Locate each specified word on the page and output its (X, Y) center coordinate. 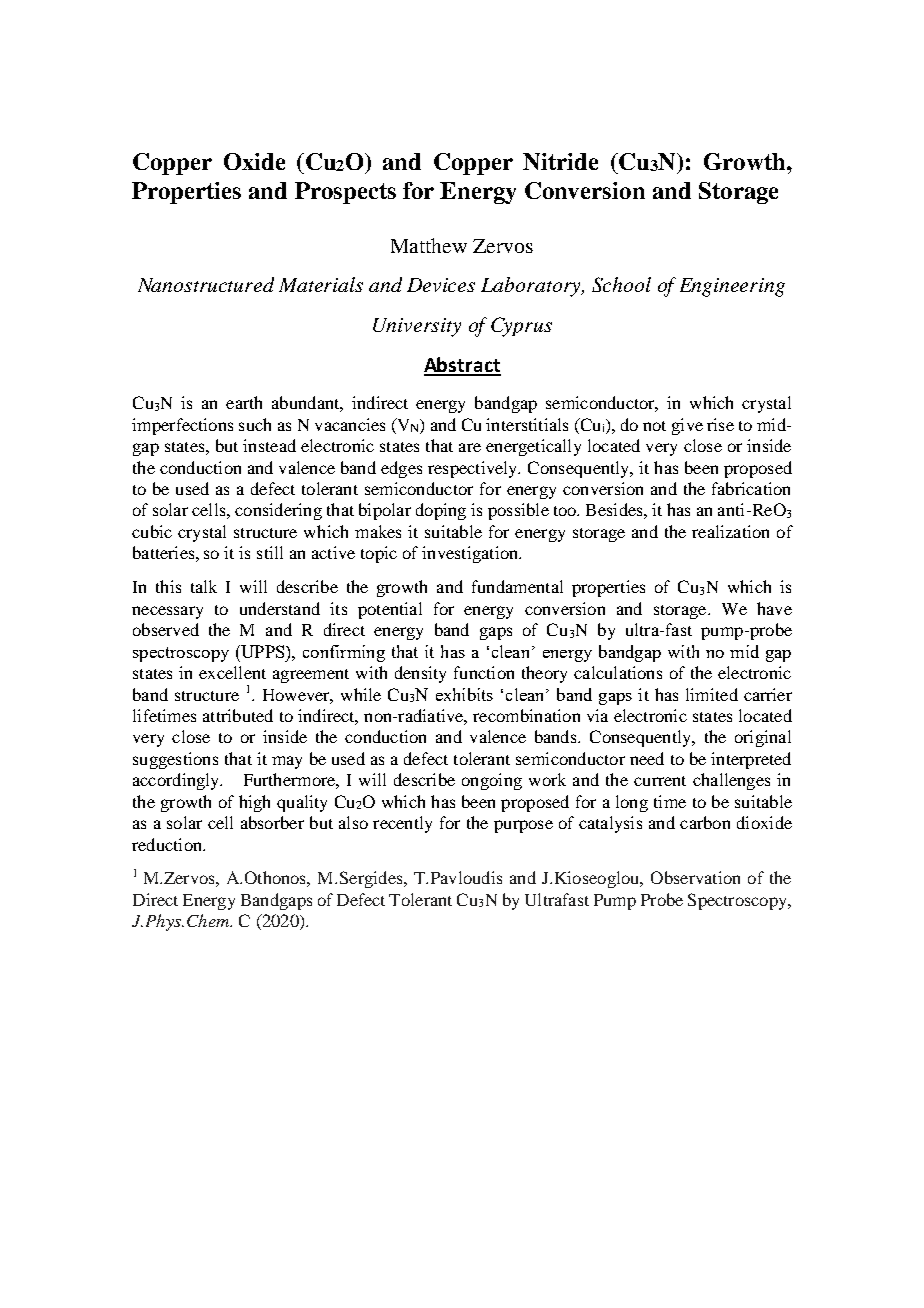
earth (244, 402)
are (470, 447)
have (774, 608)
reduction (168, 844)
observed (166, 629)
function (484, 672)
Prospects (345, 193)
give (687, 426)
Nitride (560, 161)
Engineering (732, 287)
